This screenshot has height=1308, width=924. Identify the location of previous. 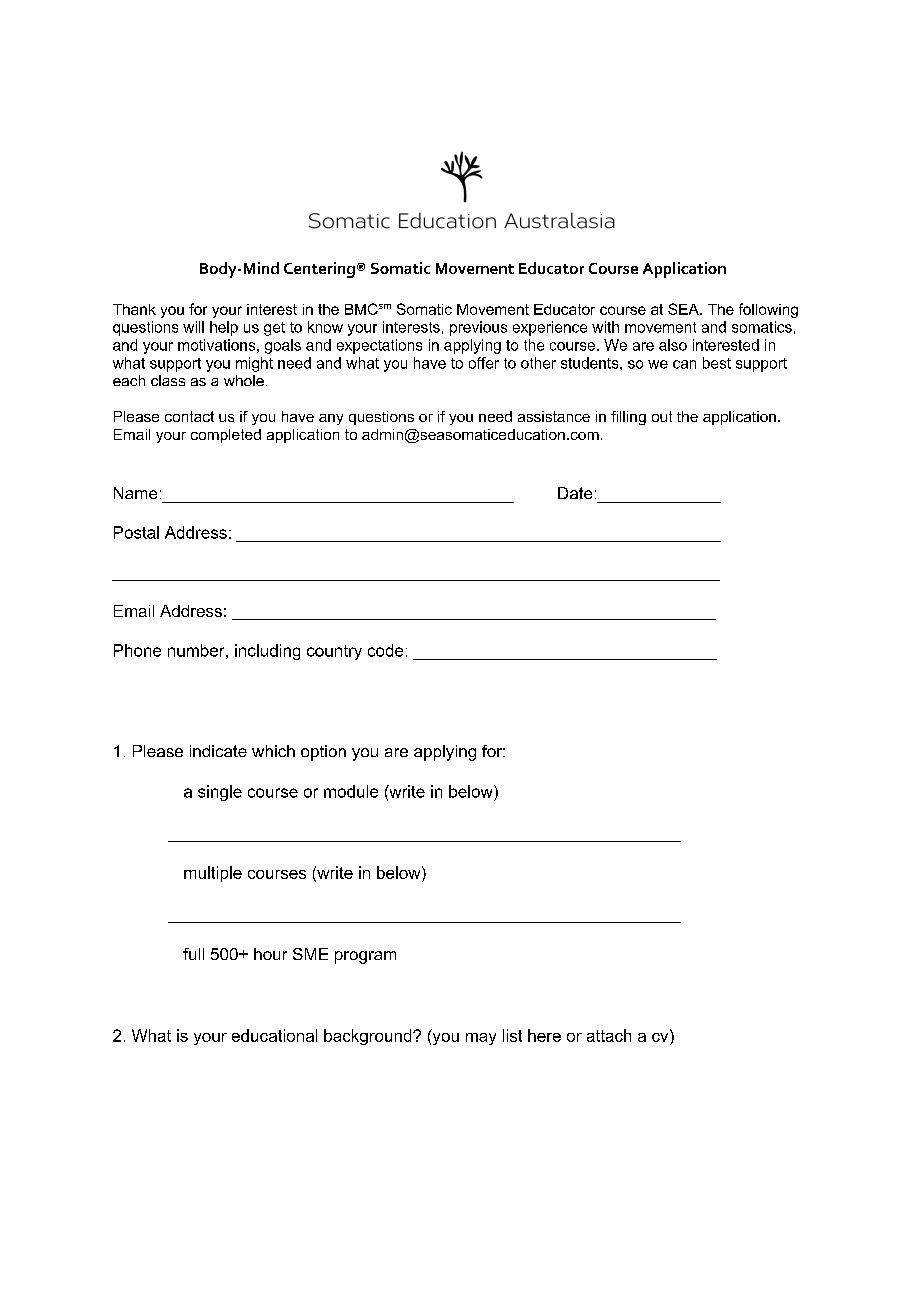
(478, 328).
